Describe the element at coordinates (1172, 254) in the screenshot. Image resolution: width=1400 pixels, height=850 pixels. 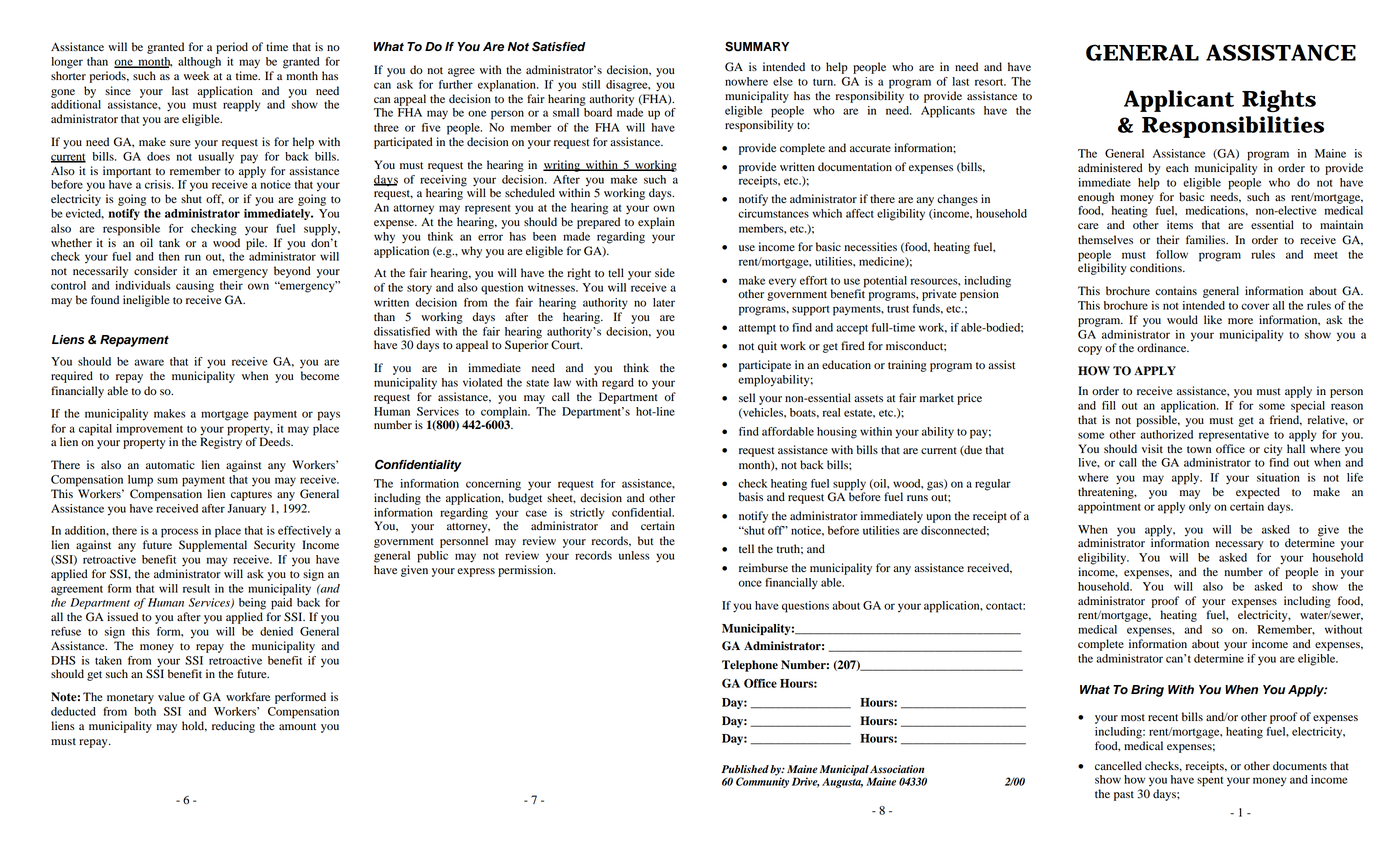
I see `follow` at that location.
